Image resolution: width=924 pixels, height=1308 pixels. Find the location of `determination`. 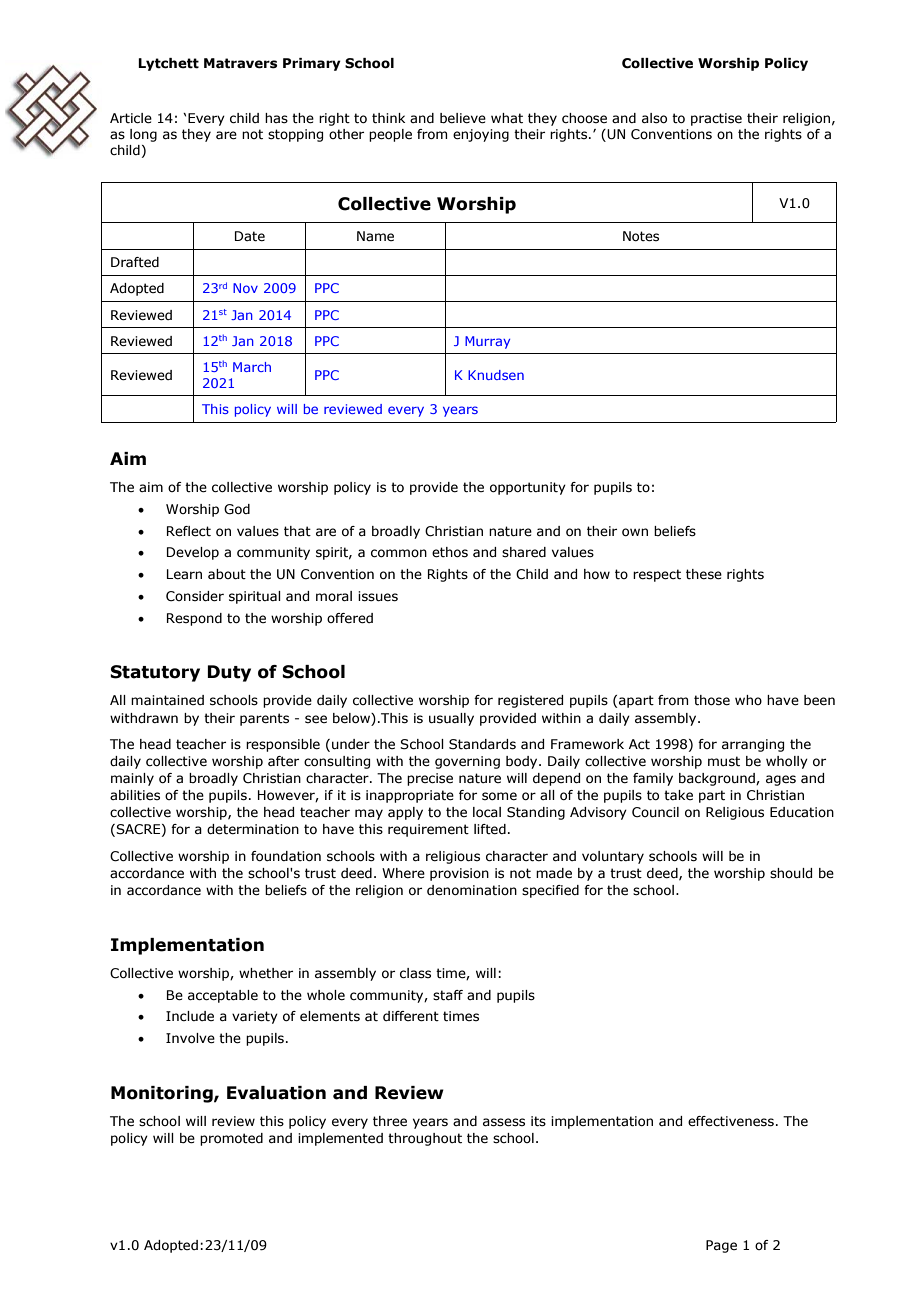

determination is located at coordinates (253, 829).
